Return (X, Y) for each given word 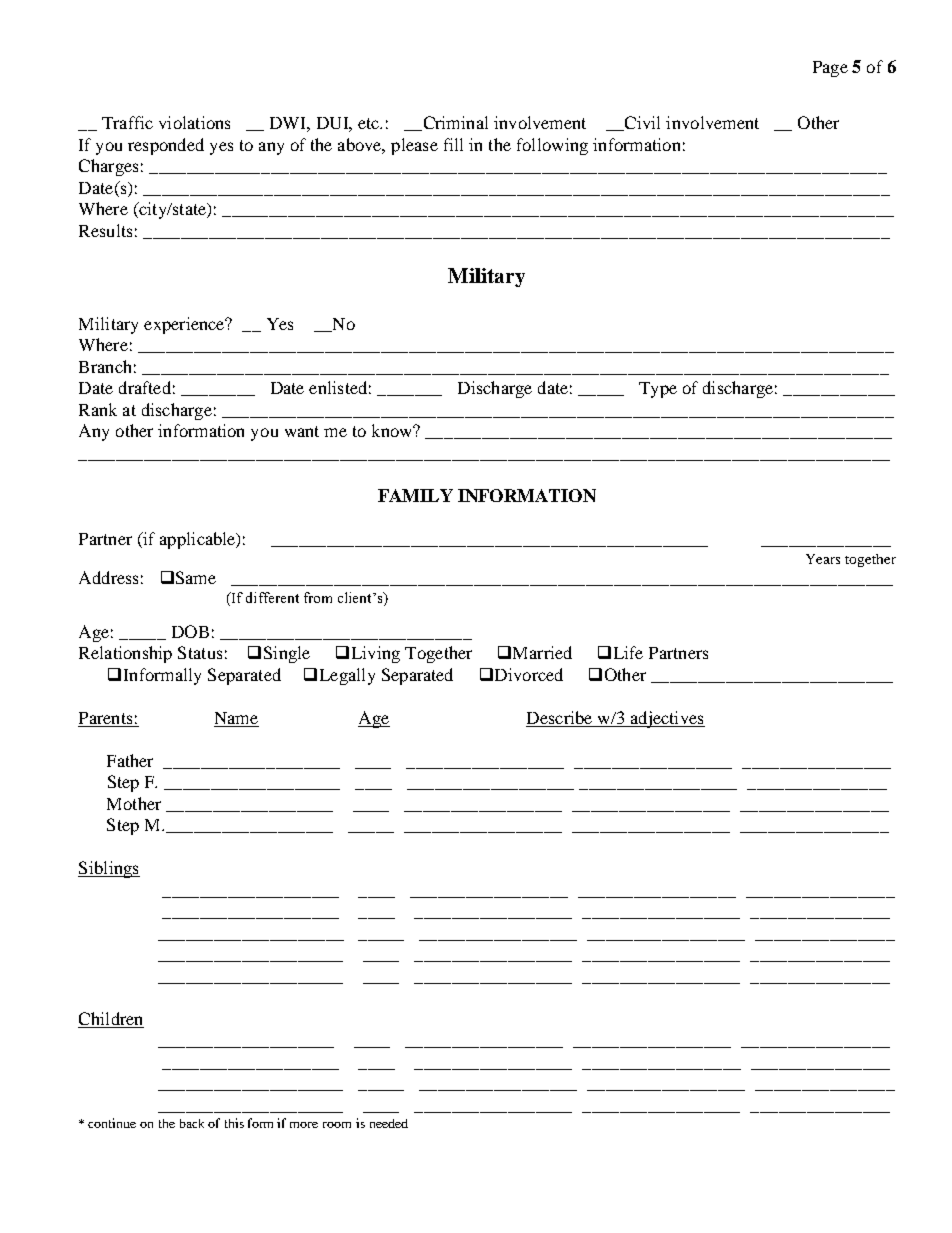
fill (453, 144)
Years (823, 559)
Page (830, 69)
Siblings (109, 869)
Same (196, 577)
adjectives (666, 719)
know (393, 430)
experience (185, 325)
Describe (559, 717)
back (192, 1123)
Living (376, 654)
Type (658, 390)
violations (194, 122)
